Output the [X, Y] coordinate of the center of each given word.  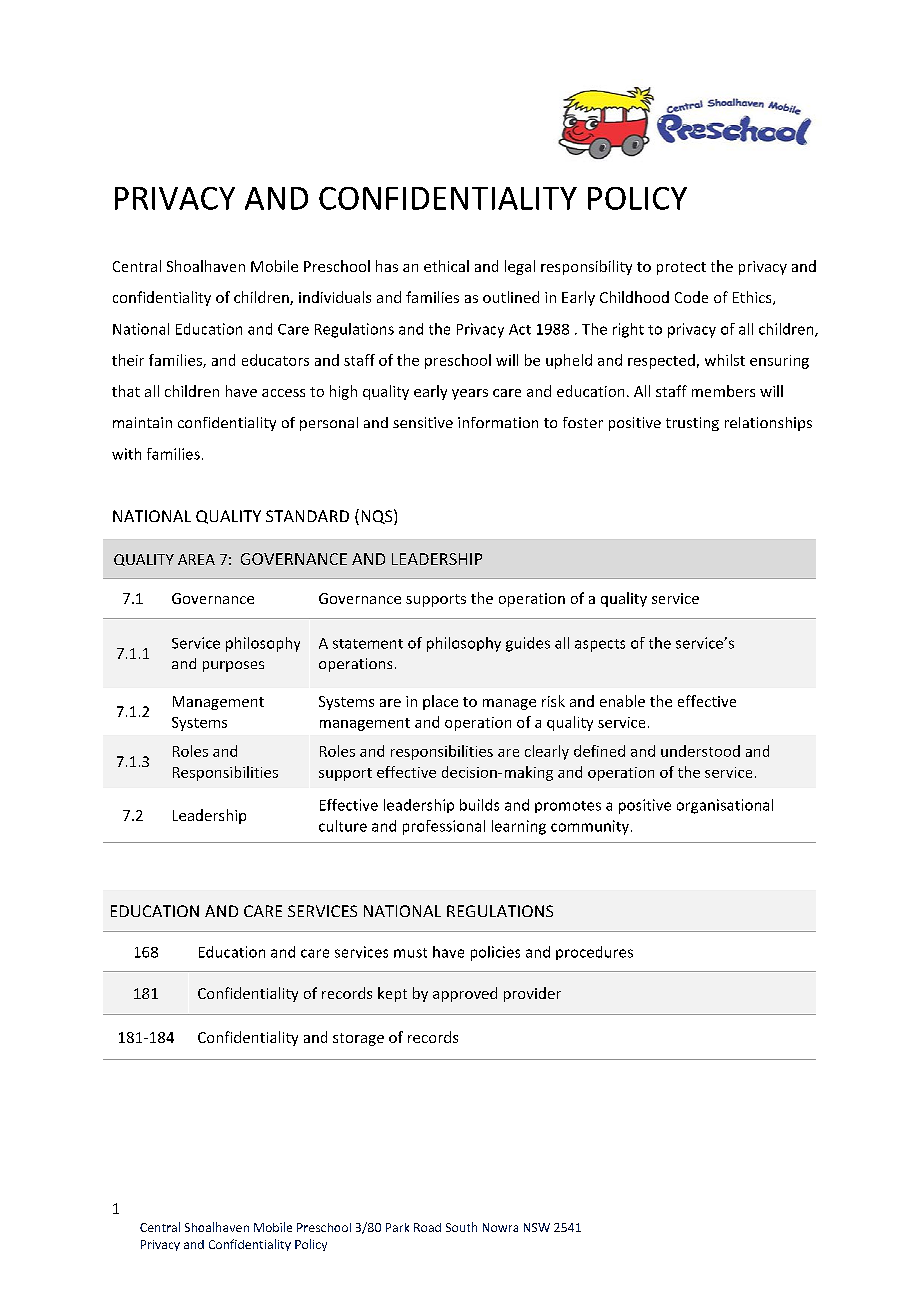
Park [397, 1227]
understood [700, 751]
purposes [233, 666]
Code [691, 297]
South [461, 1227]
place [440, 702]
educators [275, 360]
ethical [446, 266]
